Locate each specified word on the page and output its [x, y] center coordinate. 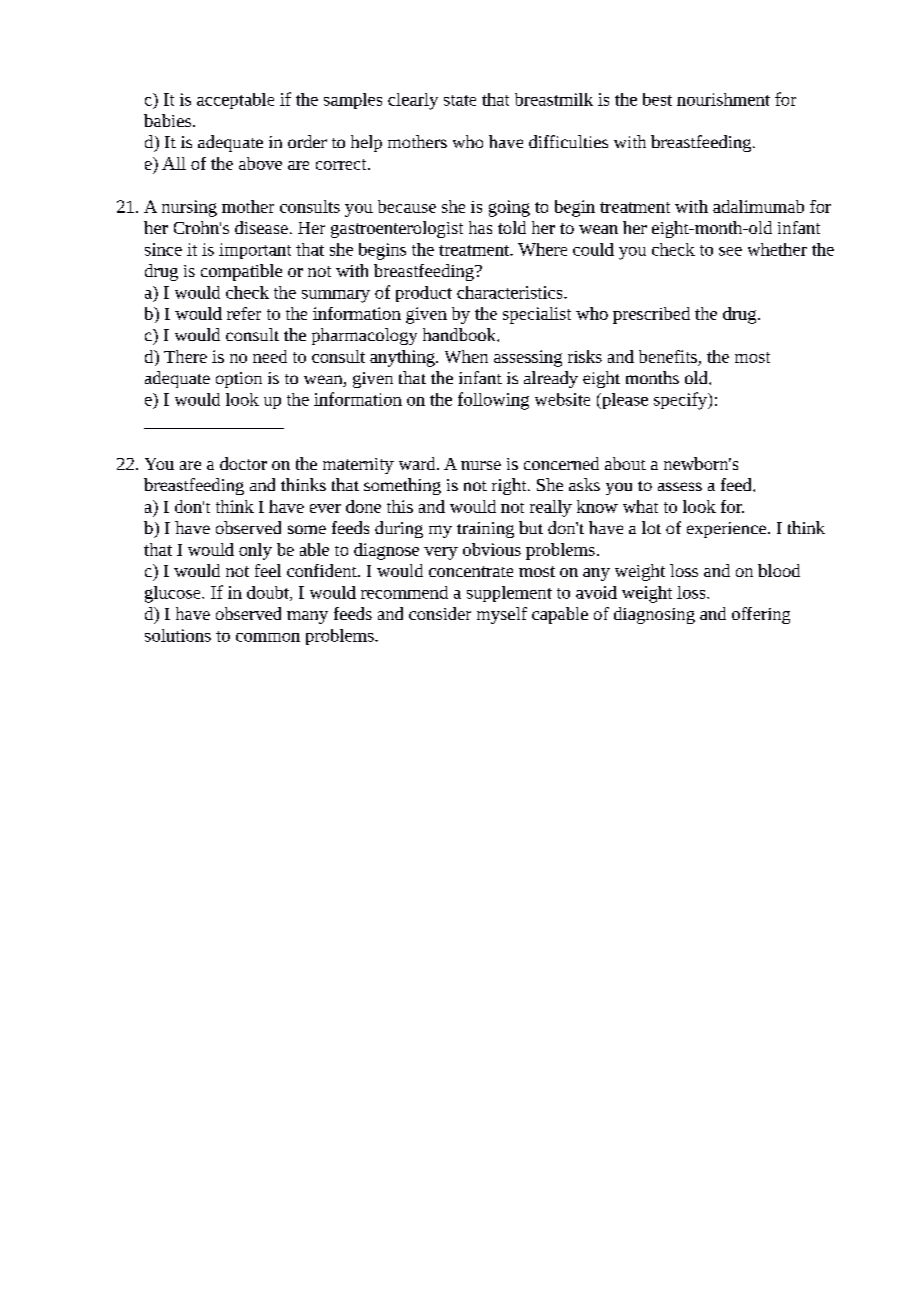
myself [502, 615]
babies [169, 120]
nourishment [723, 99]
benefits [668, 356]
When [466, 356]
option [239, 380]
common [268, 637]
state [460, 100]
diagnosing [654, 615]
